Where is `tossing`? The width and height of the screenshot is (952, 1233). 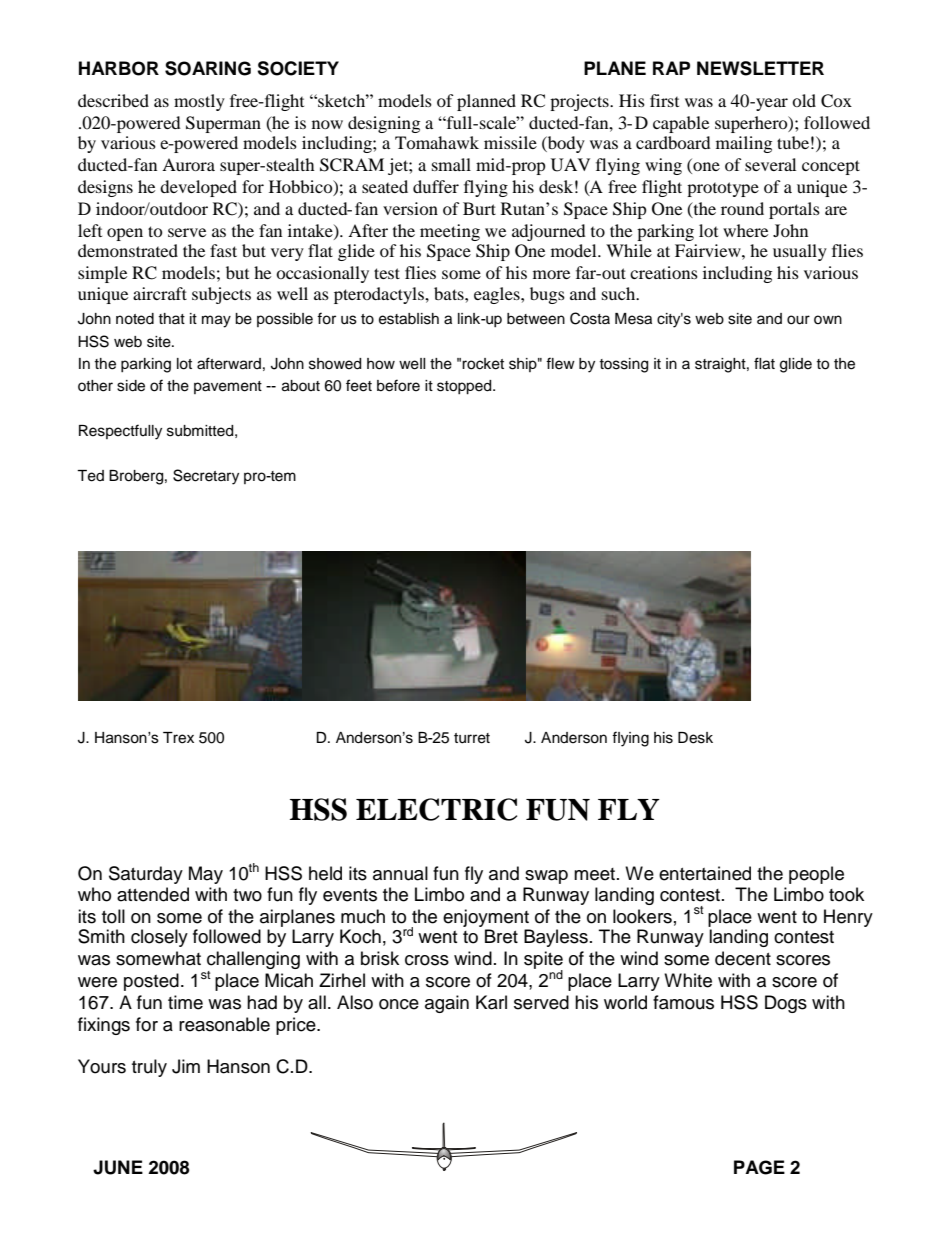 tossing is located at coordinates (623, 365).
